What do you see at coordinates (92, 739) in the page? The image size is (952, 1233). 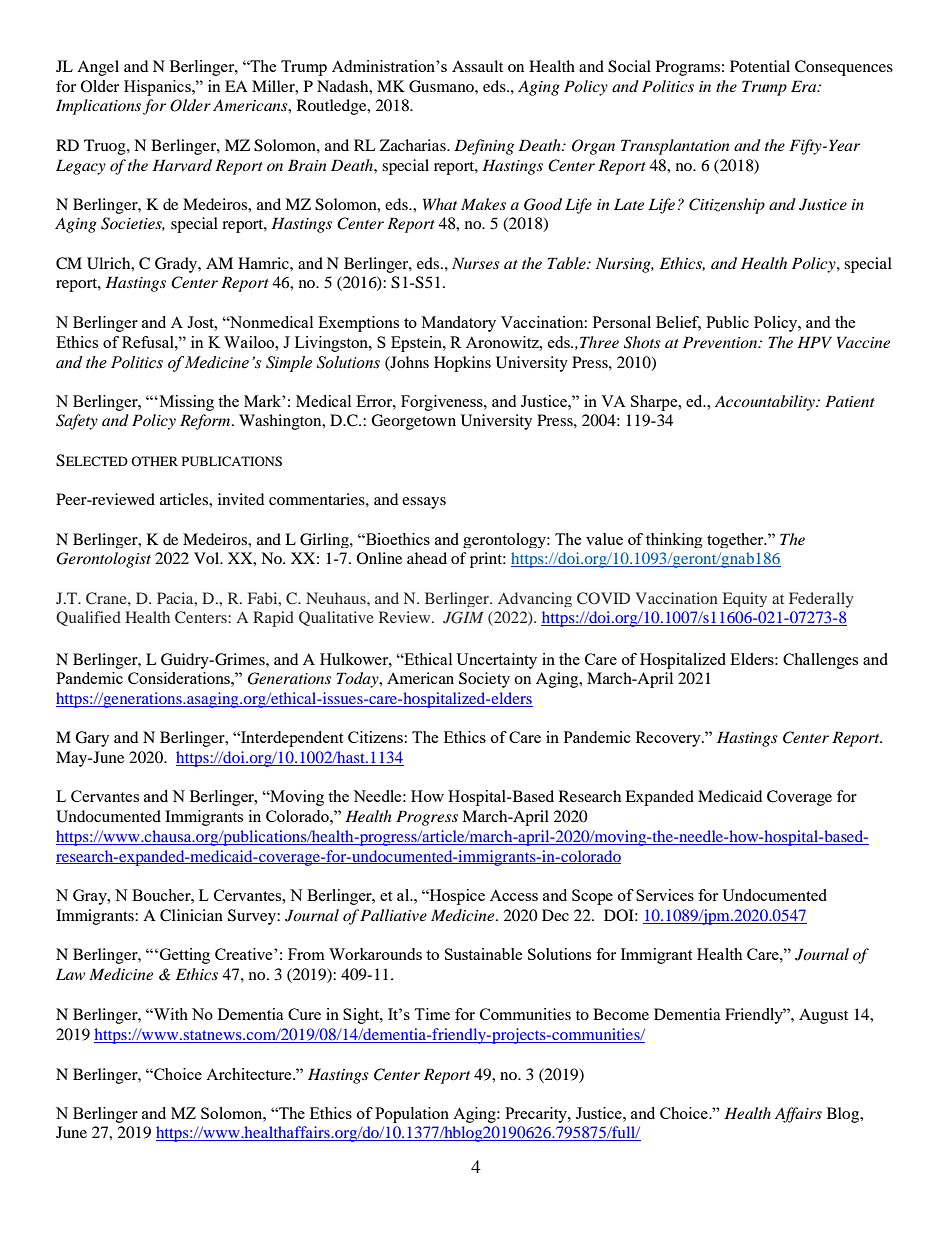 I see `Gary` at bounding box center [92, 739].
